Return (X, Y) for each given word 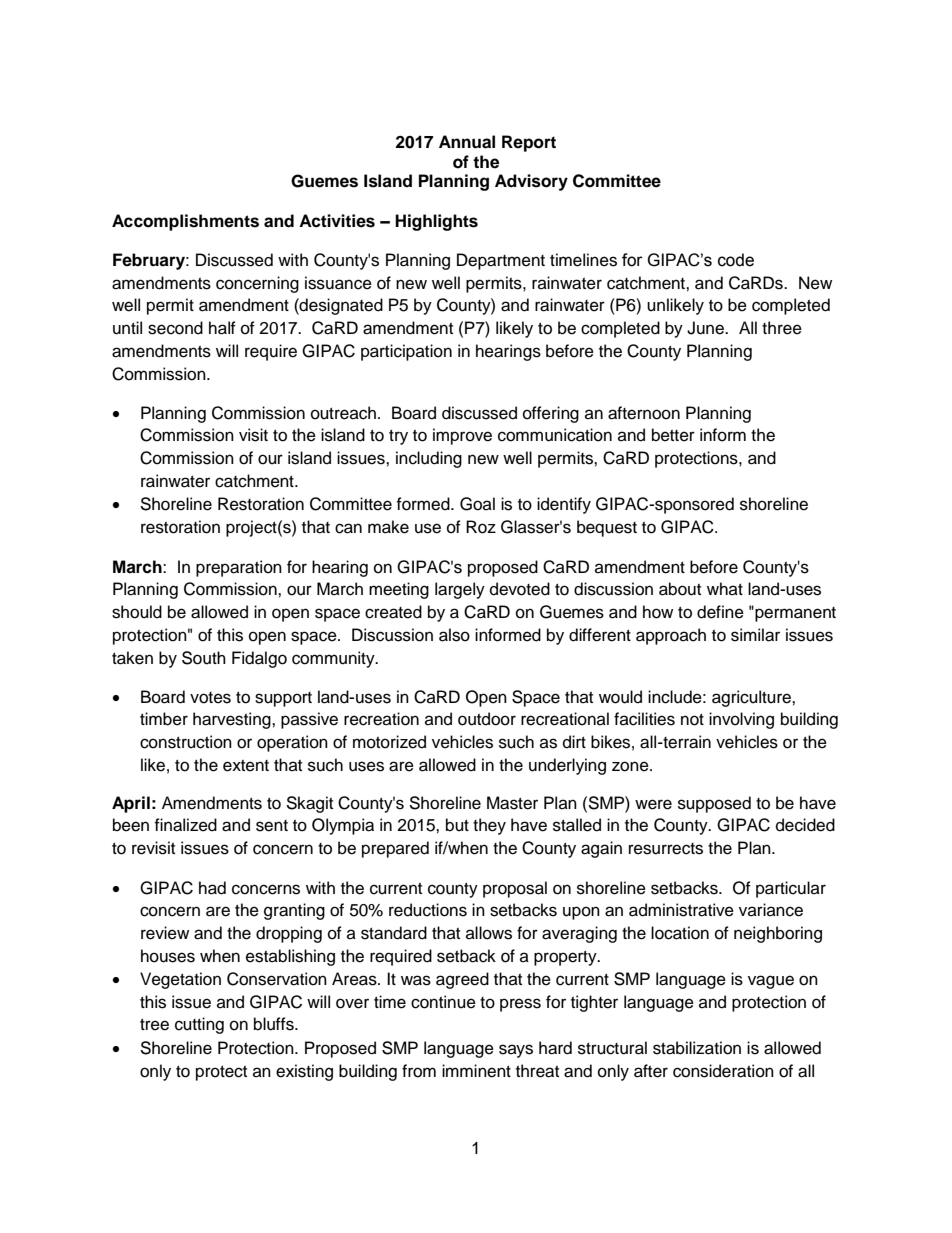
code (736, 260)
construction (186, 742)
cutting (199, 1025)
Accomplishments (185, 222)
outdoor (487, 719)
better (673, 435)
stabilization (697, 1048)
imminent (476, 1071)
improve (462, 436)
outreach (343, 413)
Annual (467, 142)
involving (741, 720)
